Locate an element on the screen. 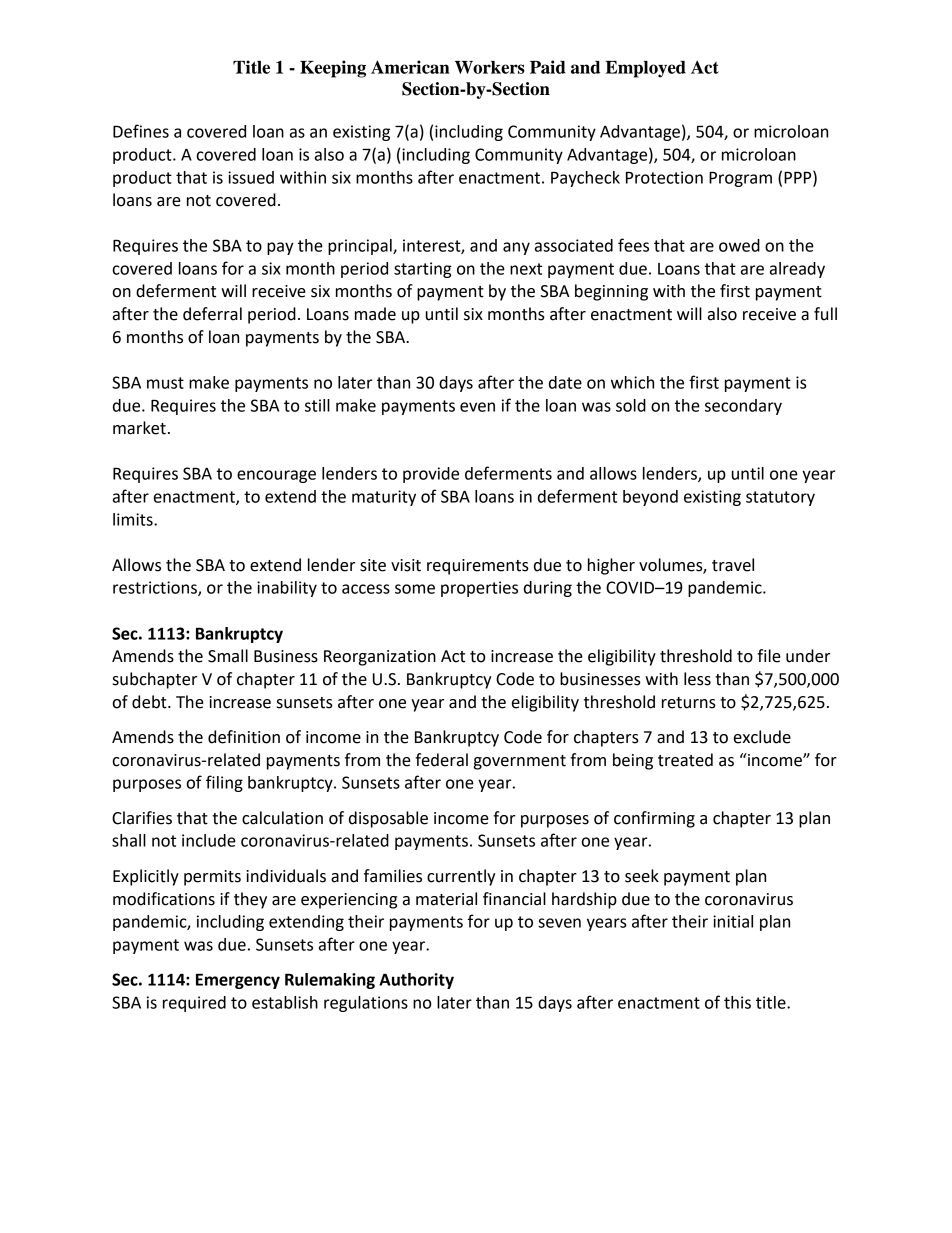  Reorganization is located at coordinates (380, 658).
